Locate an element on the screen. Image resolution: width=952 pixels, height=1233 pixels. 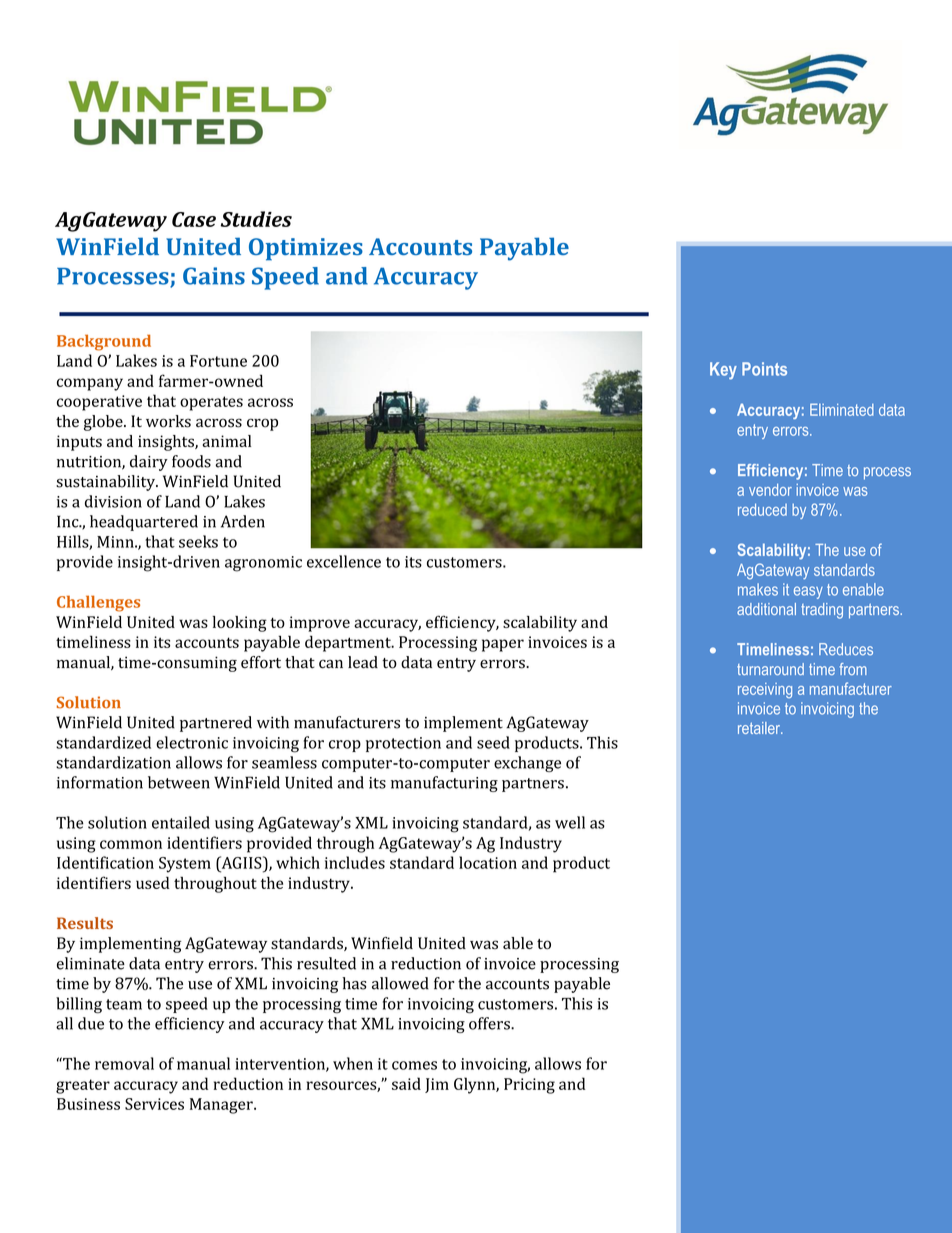
between is located at coordinates (179, 782).
